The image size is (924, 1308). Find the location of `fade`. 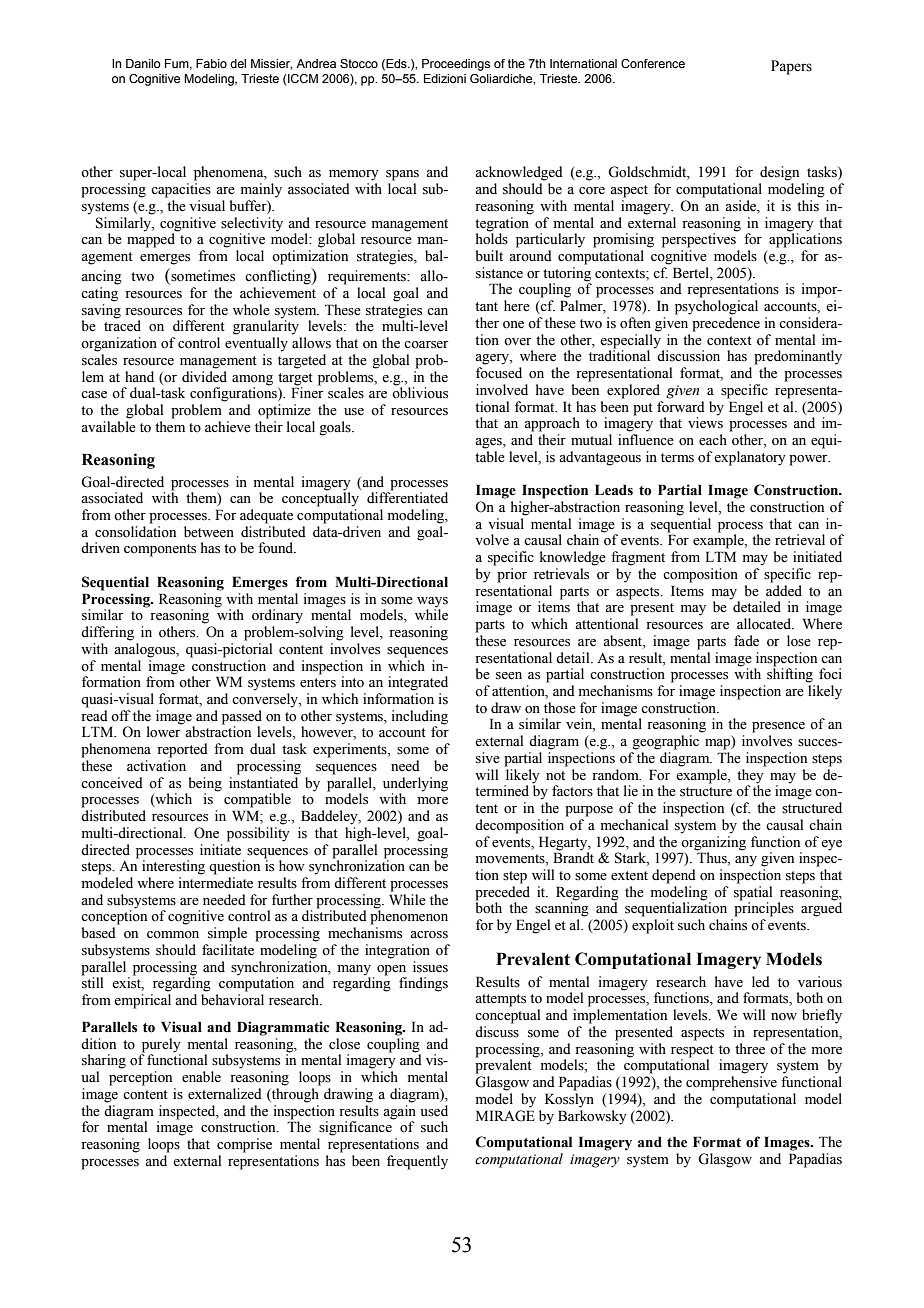

fade is located at coordinates (746, 641).
